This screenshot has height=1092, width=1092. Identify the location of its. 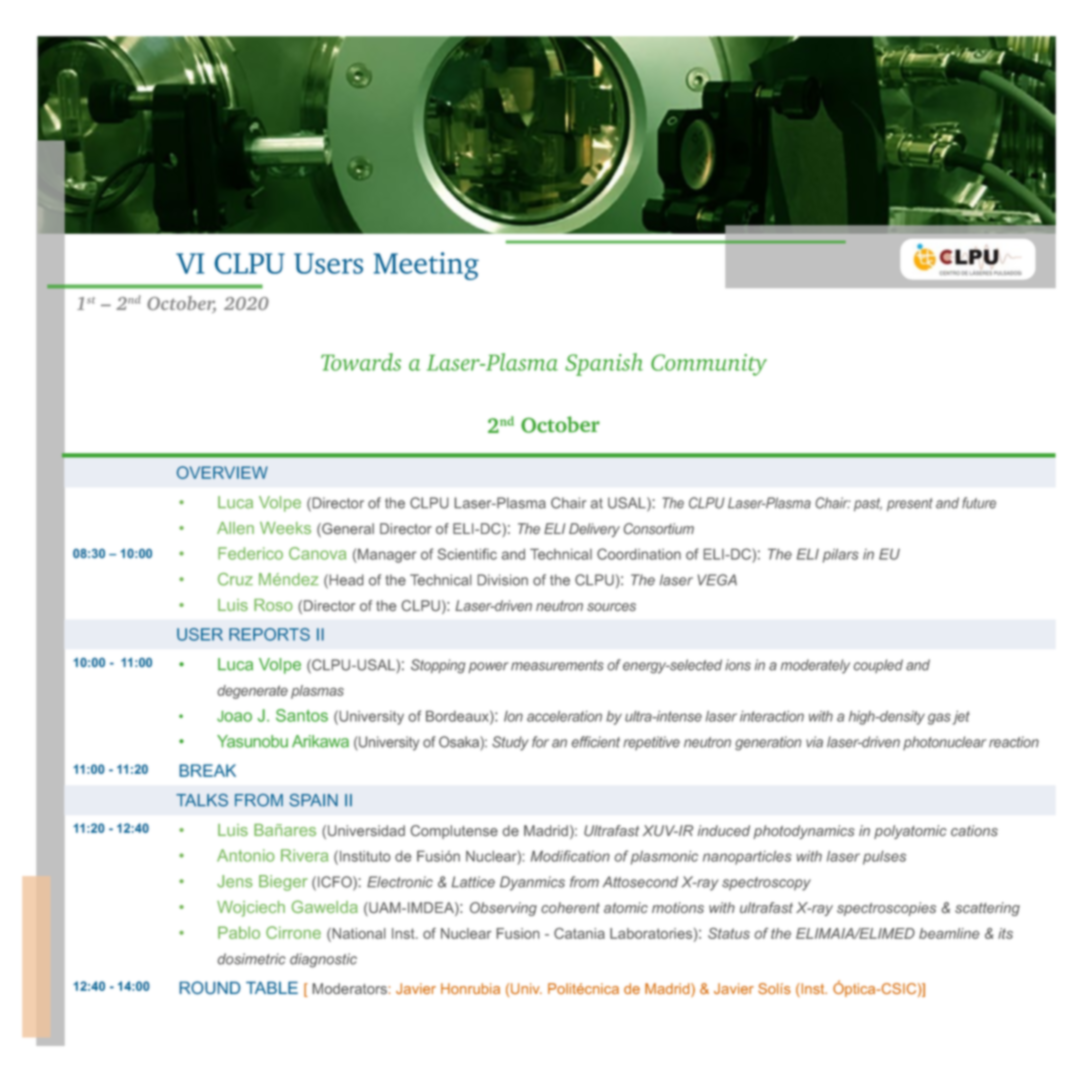
(1005, 933).
